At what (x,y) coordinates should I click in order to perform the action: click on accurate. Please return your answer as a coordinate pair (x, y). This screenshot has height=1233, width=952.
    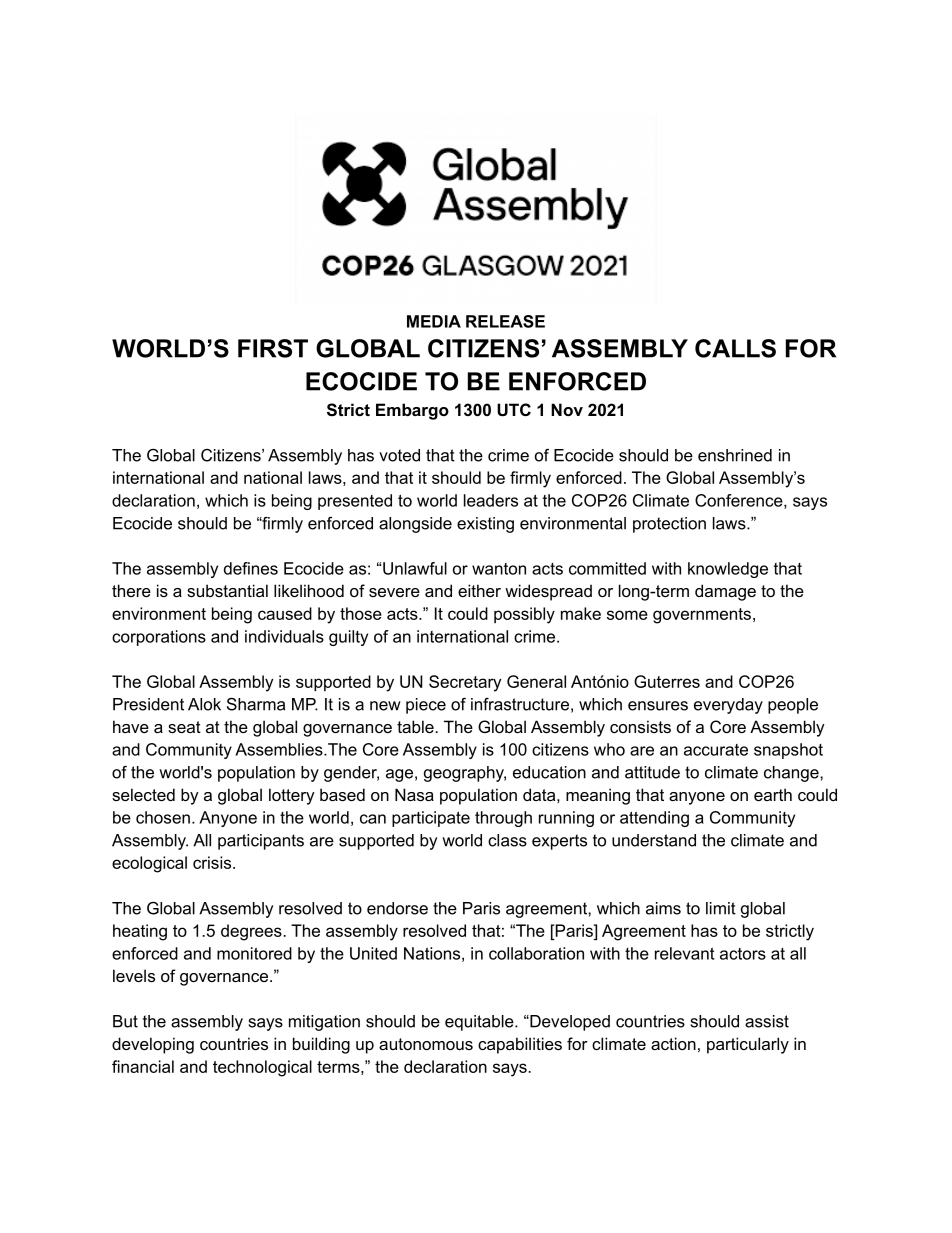
    Looking at the image, I should click on (716, 750).
